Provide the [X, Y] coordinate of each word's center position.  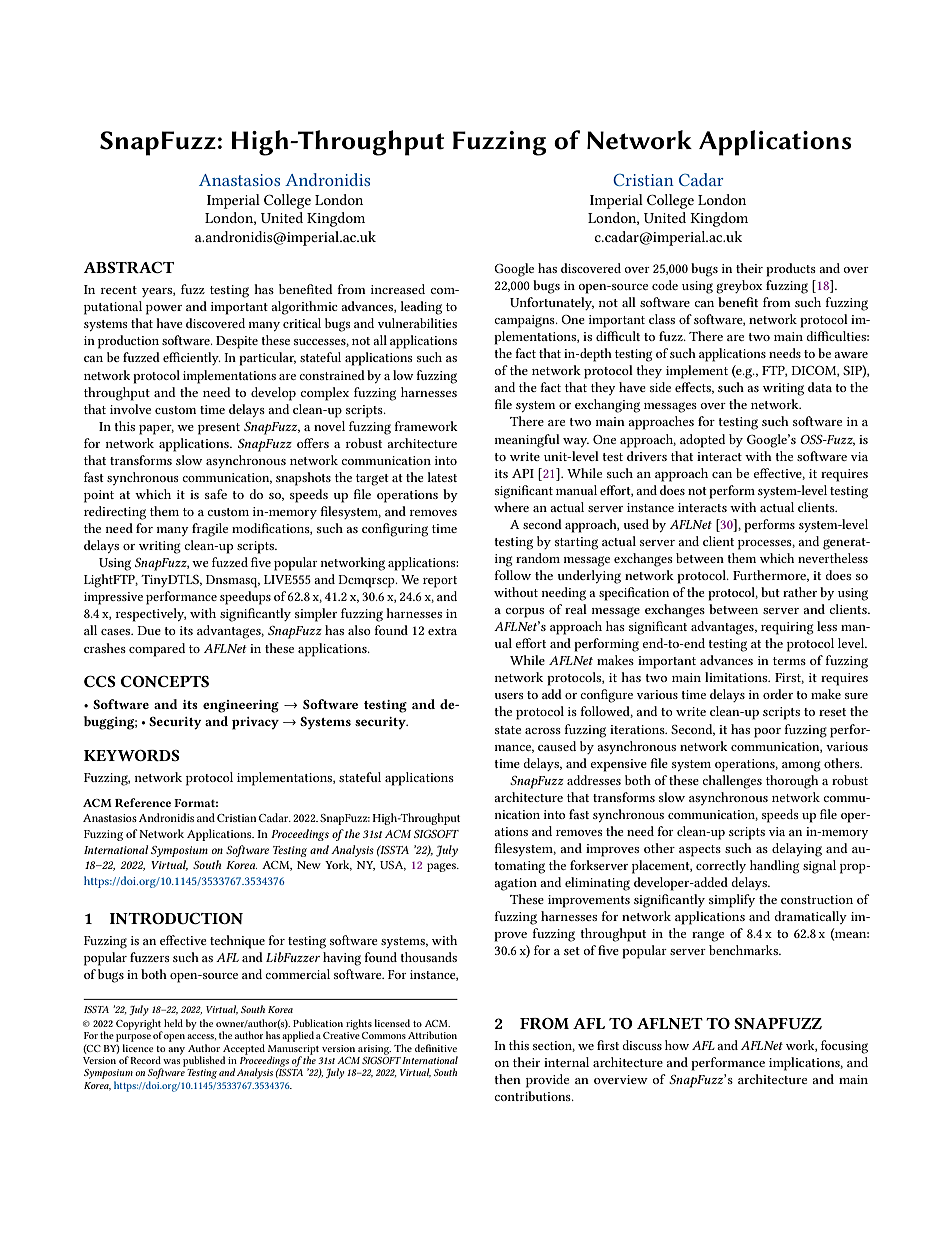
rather [800, 592]
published [204, 1061]
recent [119, 290]
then [508, 1079]
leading [421, 308]
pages [442, 867]
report [440, 582]
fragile [210, 530]
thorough [792, 782]
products [791, 270]
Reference [143, 802]
